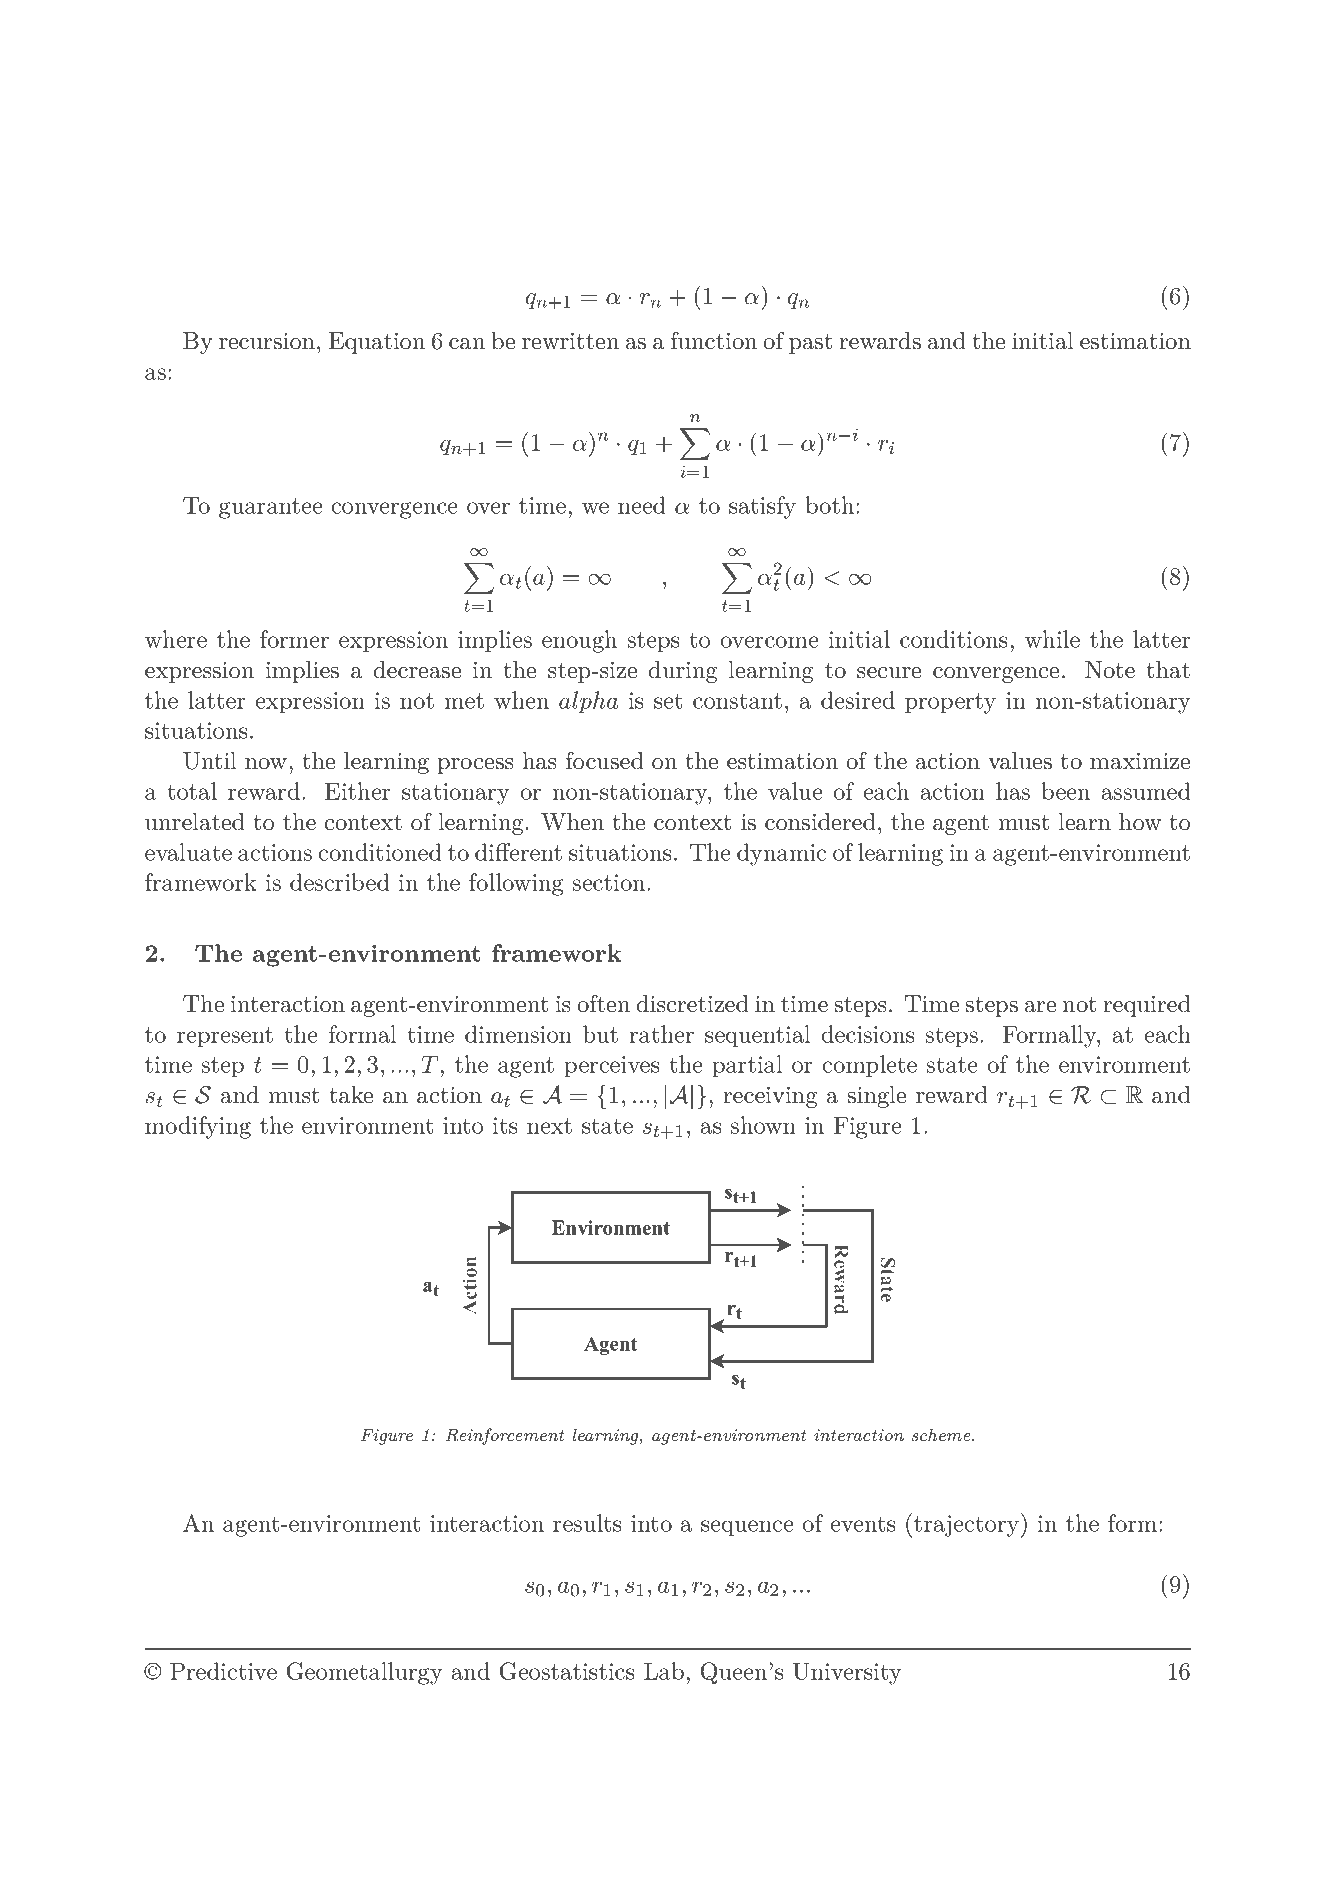 This image has width=1336, height=1889. Describe the element at coordinates (1040, 1007) in the image. I see `are` at that location.
